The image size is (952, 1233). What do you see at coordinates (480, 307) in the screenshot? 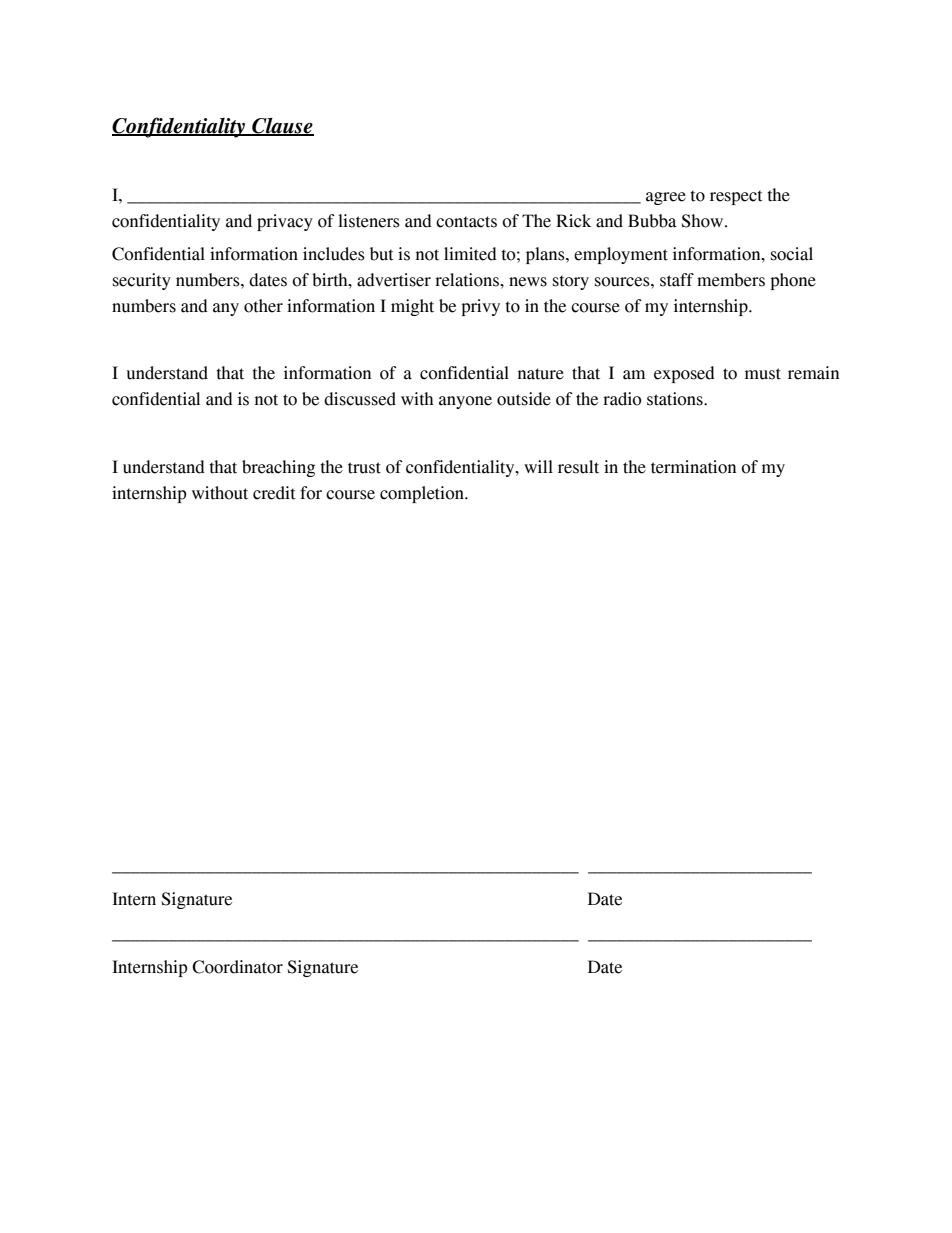
I see `privy` at bounding box center [480, 307].
